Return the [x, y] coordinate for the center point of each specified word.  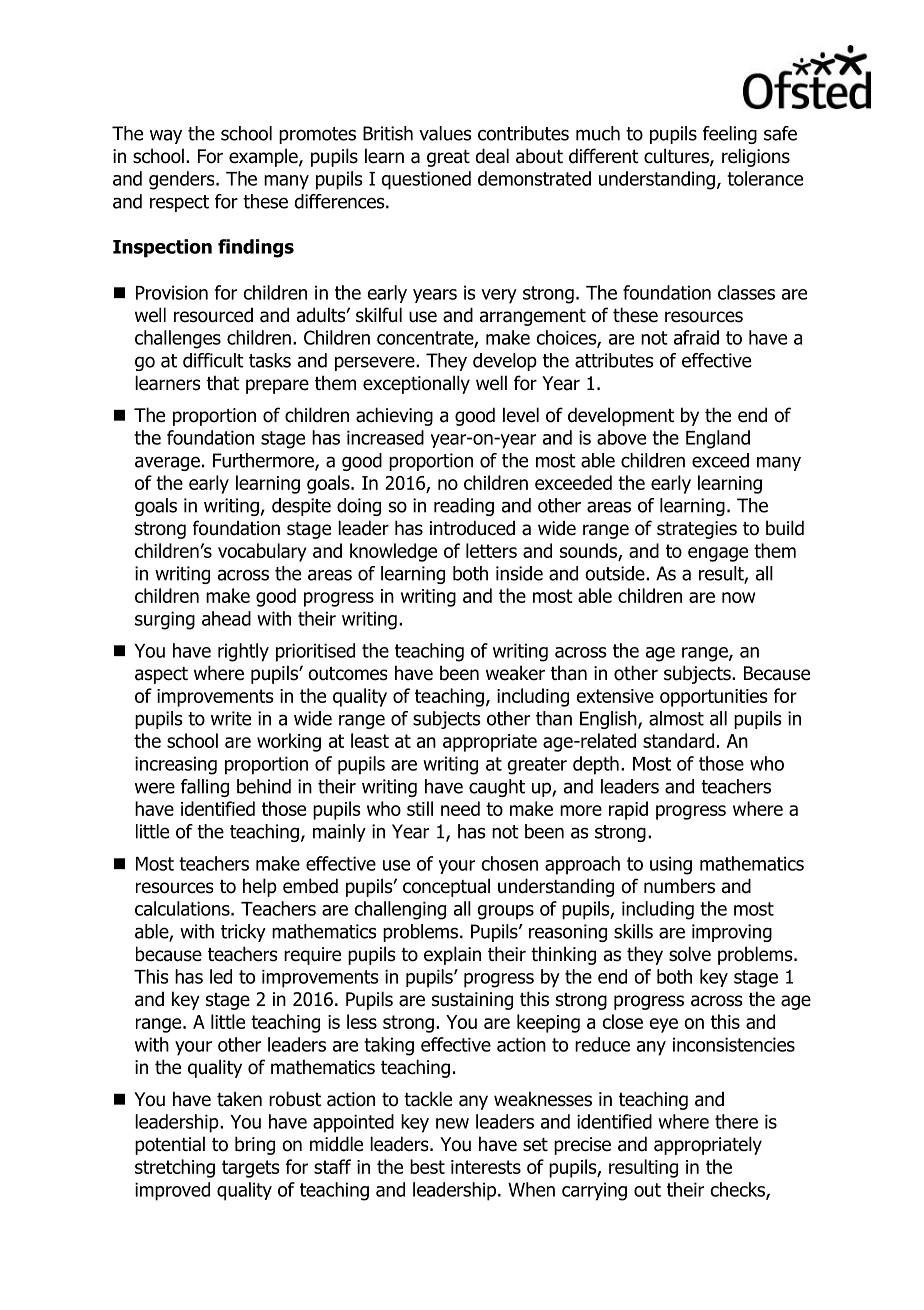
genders [183, 180]
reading [464, 507]
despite [301, 507]
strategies [697, 530]
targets [251, 1169]
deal [492, 156]
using [671, 865]
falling [205, 788]
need [460, 808]
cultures [677, 157]
